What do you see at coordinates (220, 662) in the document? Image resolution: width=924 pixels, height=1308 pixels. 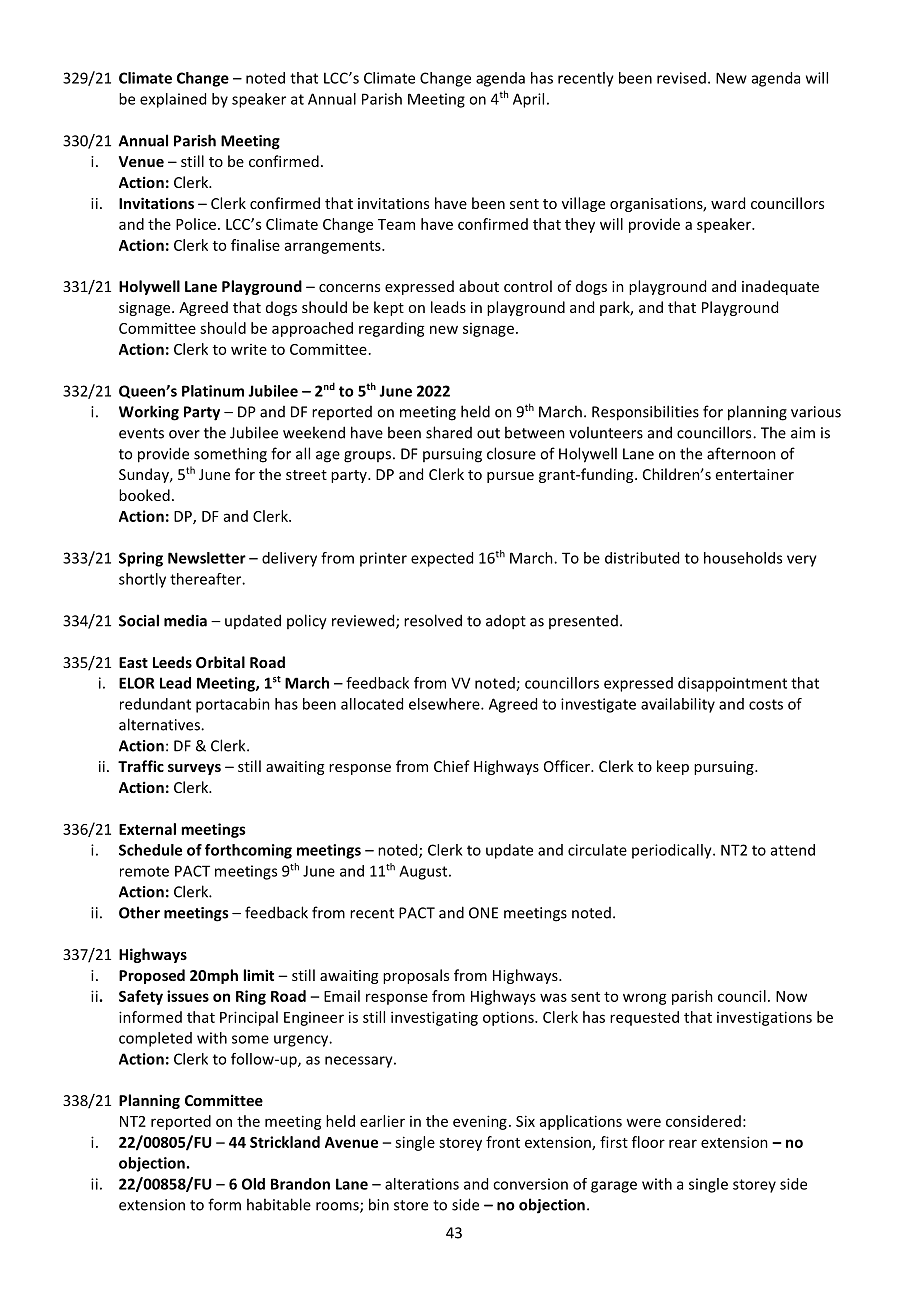 I see `Orbital` at bounding box center [220, 662].
